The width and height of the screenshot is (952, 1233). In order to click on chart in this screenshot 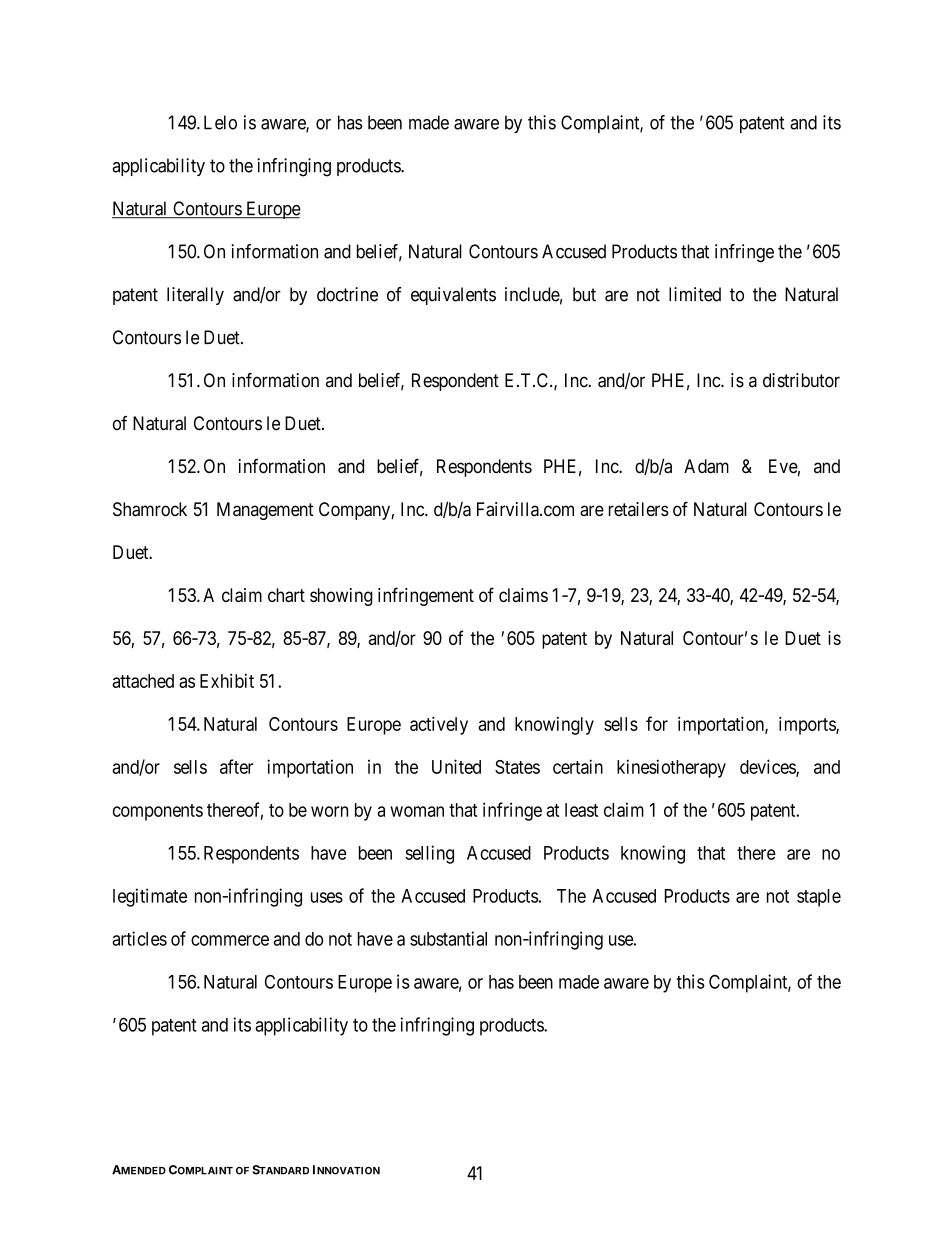, I will do `click(286, 595)`.
